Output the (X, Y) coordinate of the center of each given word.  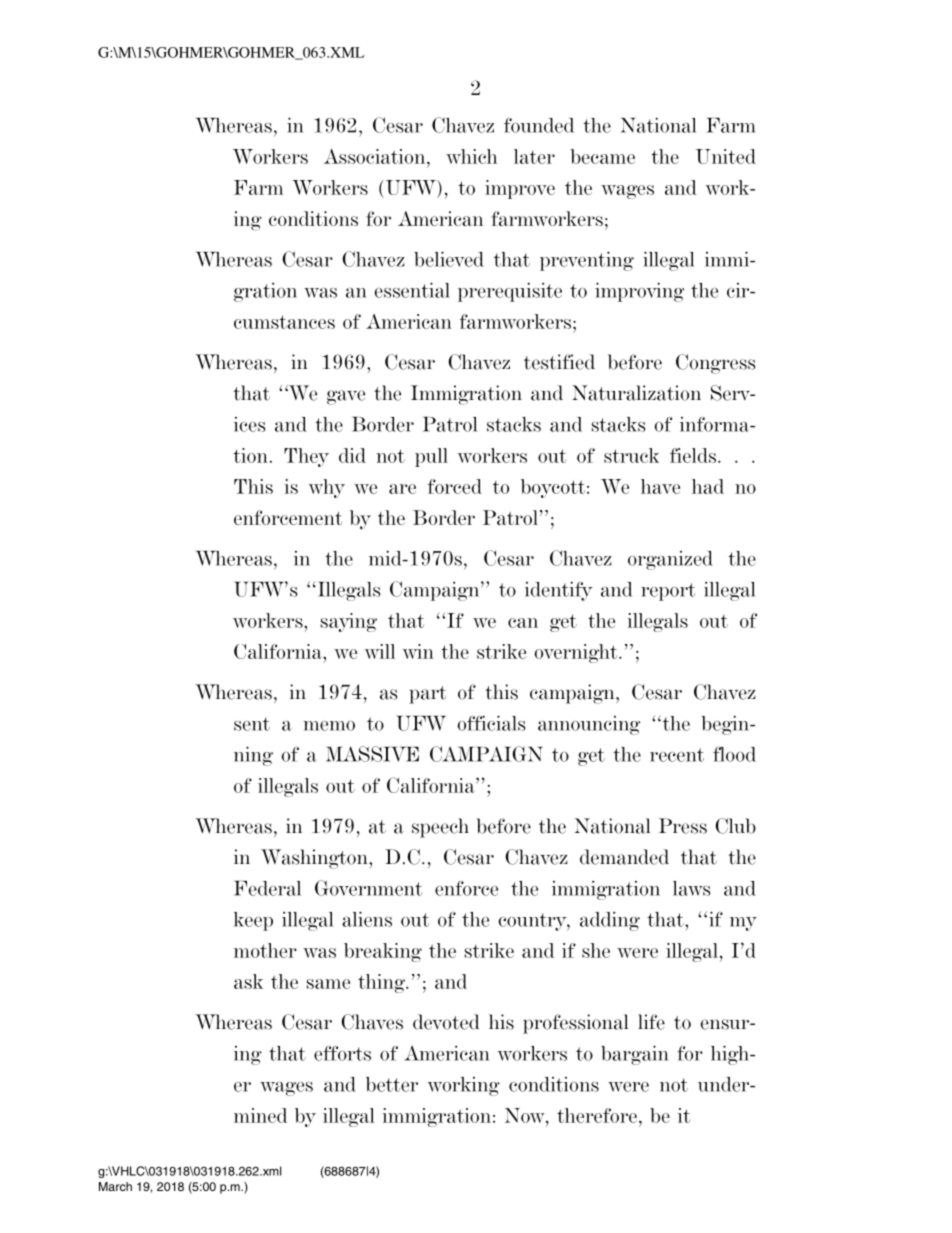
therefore (597, 1115)
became (602, 156)
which (471, 156)
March (115, 1186)
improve (520, 189)
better (392, 1084)
